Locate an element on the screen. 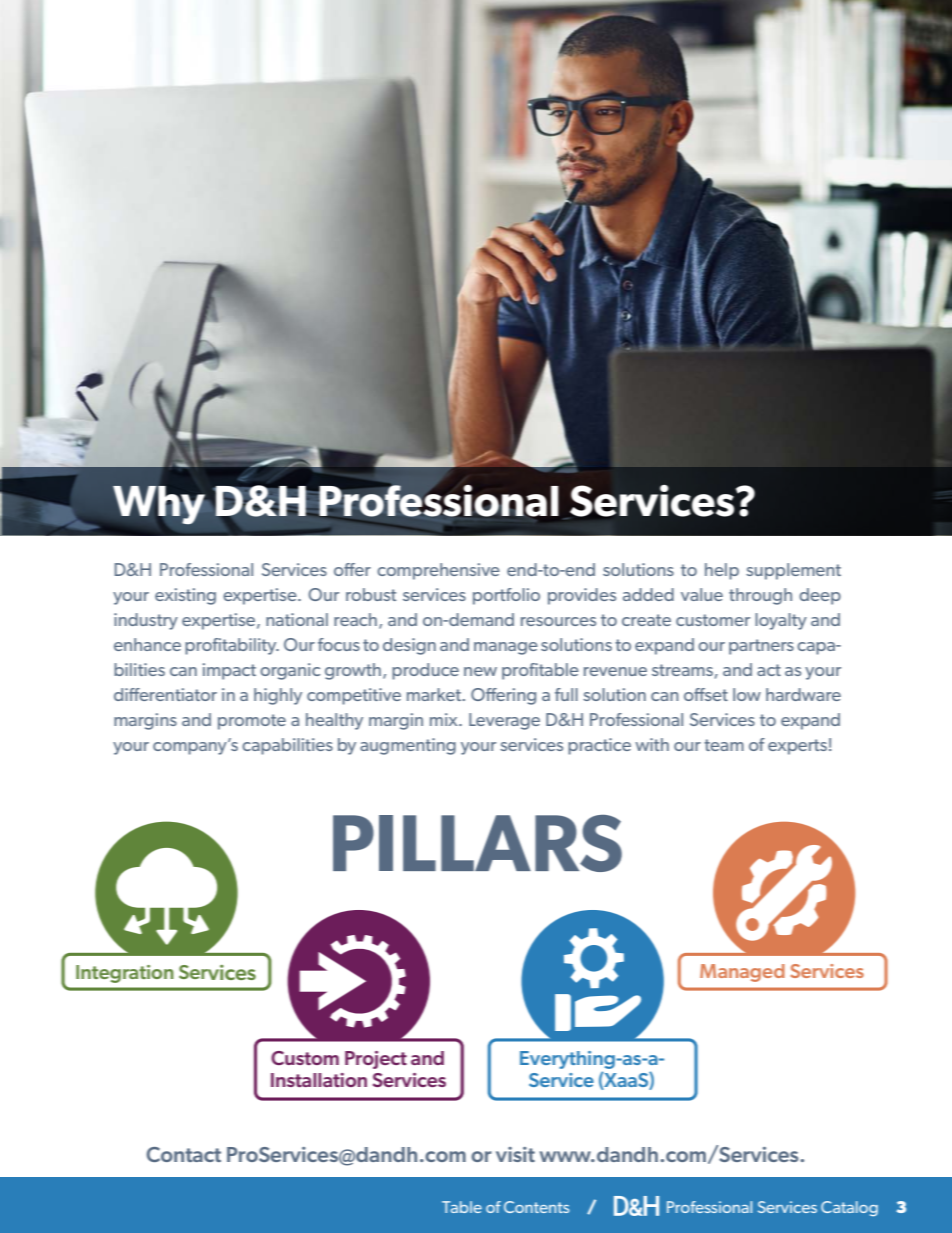 This screenshot has height=1233, width=952. PILLARS is located at coordinates (477, 843).
